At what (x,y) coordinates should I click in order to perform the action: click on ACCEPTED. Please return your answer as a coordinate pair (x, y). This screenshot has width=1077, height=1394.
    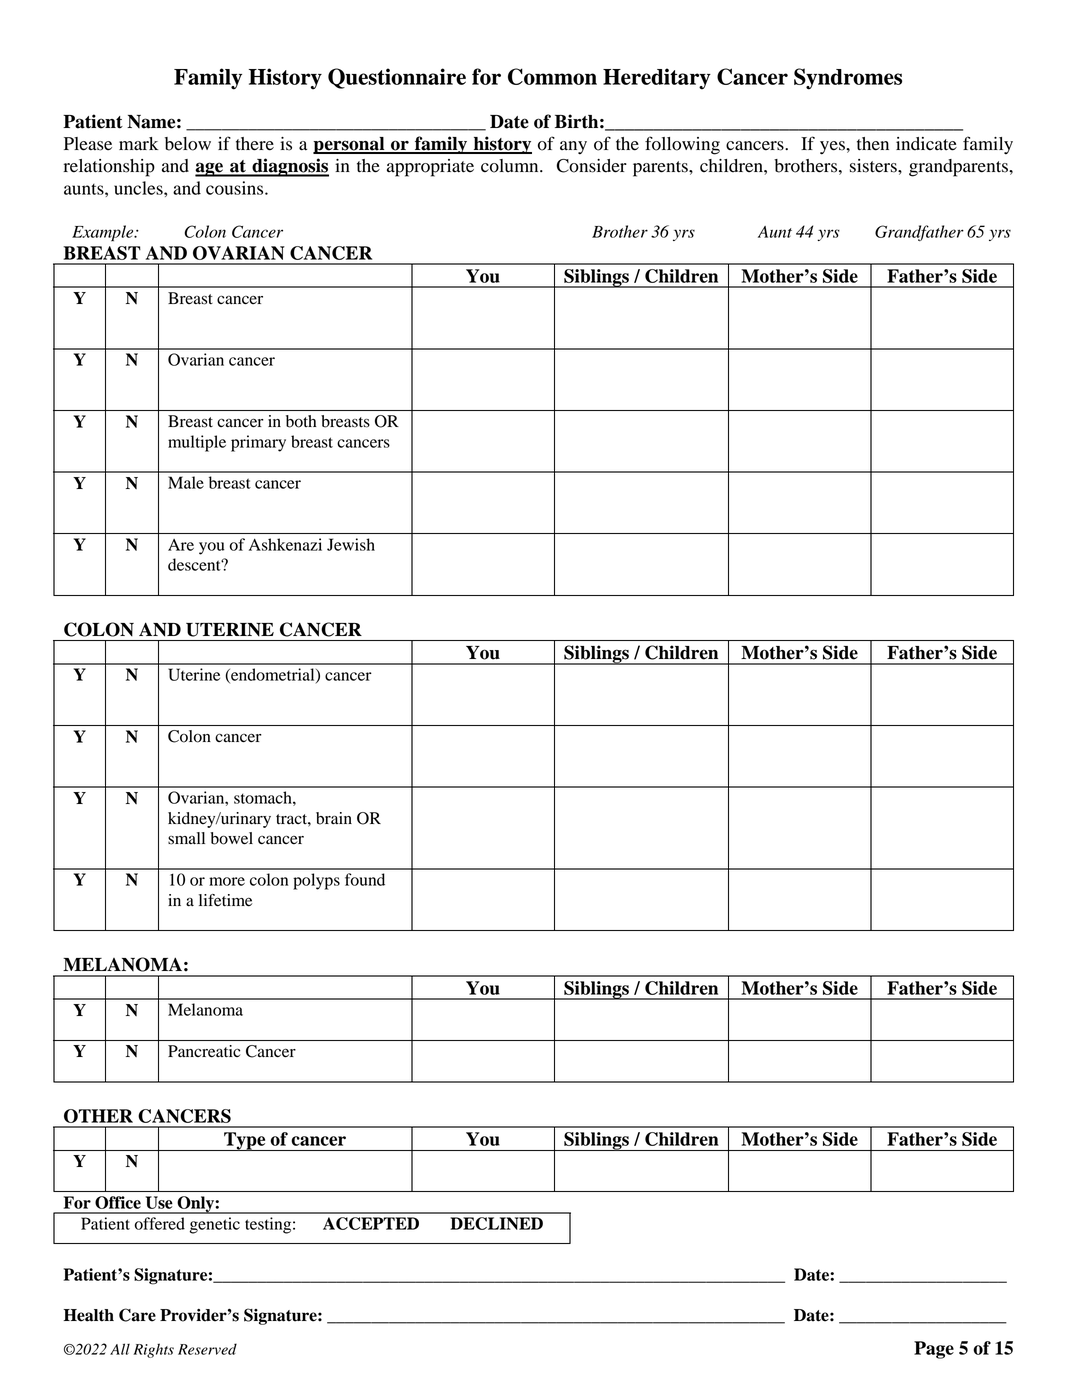
    Looking at the image, I should click on (371, 1223).
